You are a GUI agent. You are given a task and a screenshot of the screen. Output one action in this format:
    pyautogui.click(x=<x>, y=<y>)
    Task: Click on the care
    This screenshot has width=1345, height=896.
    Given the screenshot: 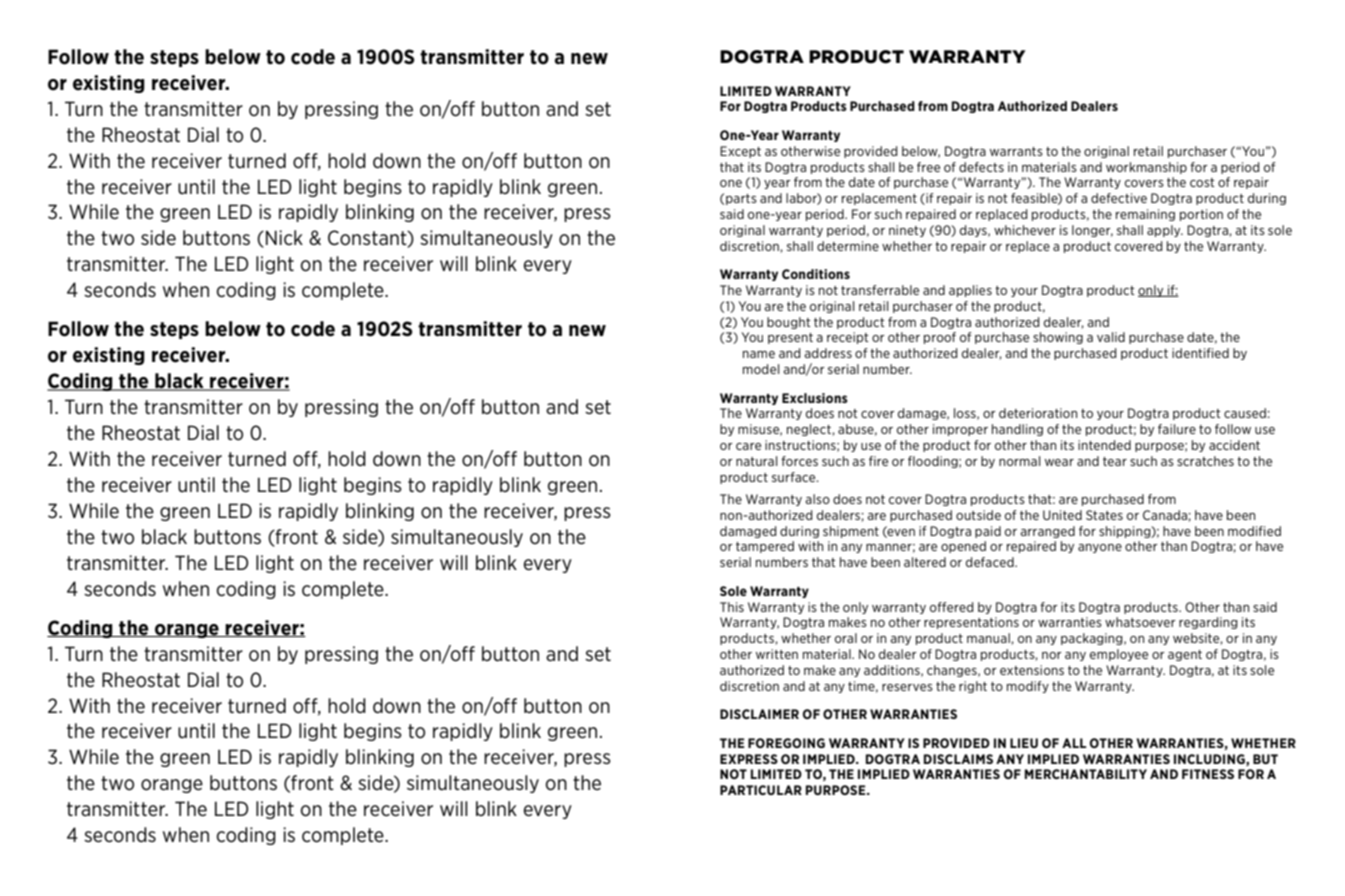 What is the action you would take?
    pyautogui.click(x=748, y=446)
